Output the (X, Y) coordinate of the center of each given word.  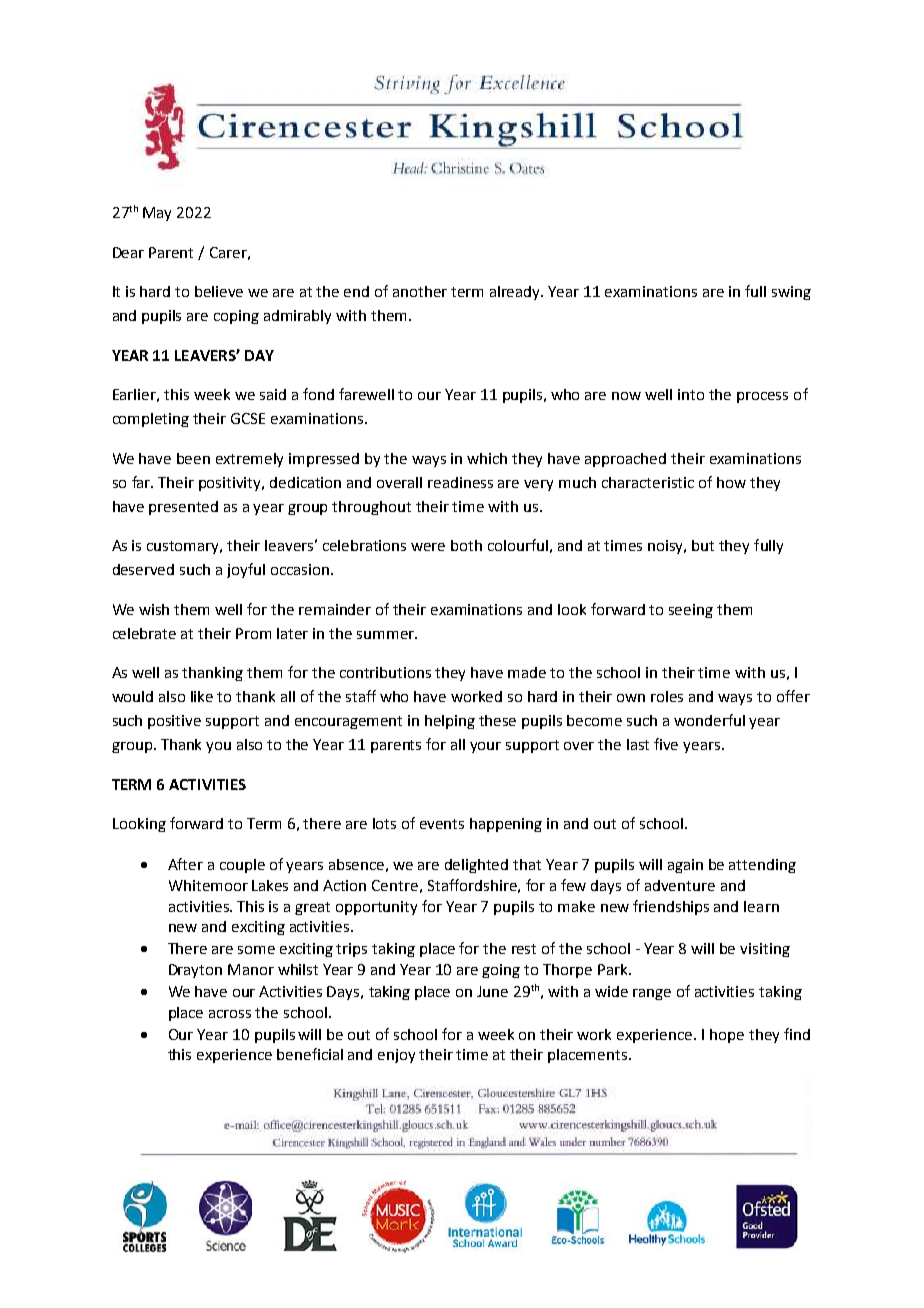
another (420, 291)
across (230, 1014)
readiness (460, 482)
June (492, 991)
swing (791, 293)
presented (183, 508)
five (666, 744)
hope (727, 1036)
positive (174, 722)
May (157, 214)
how (731, 482)
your (485, 747)
